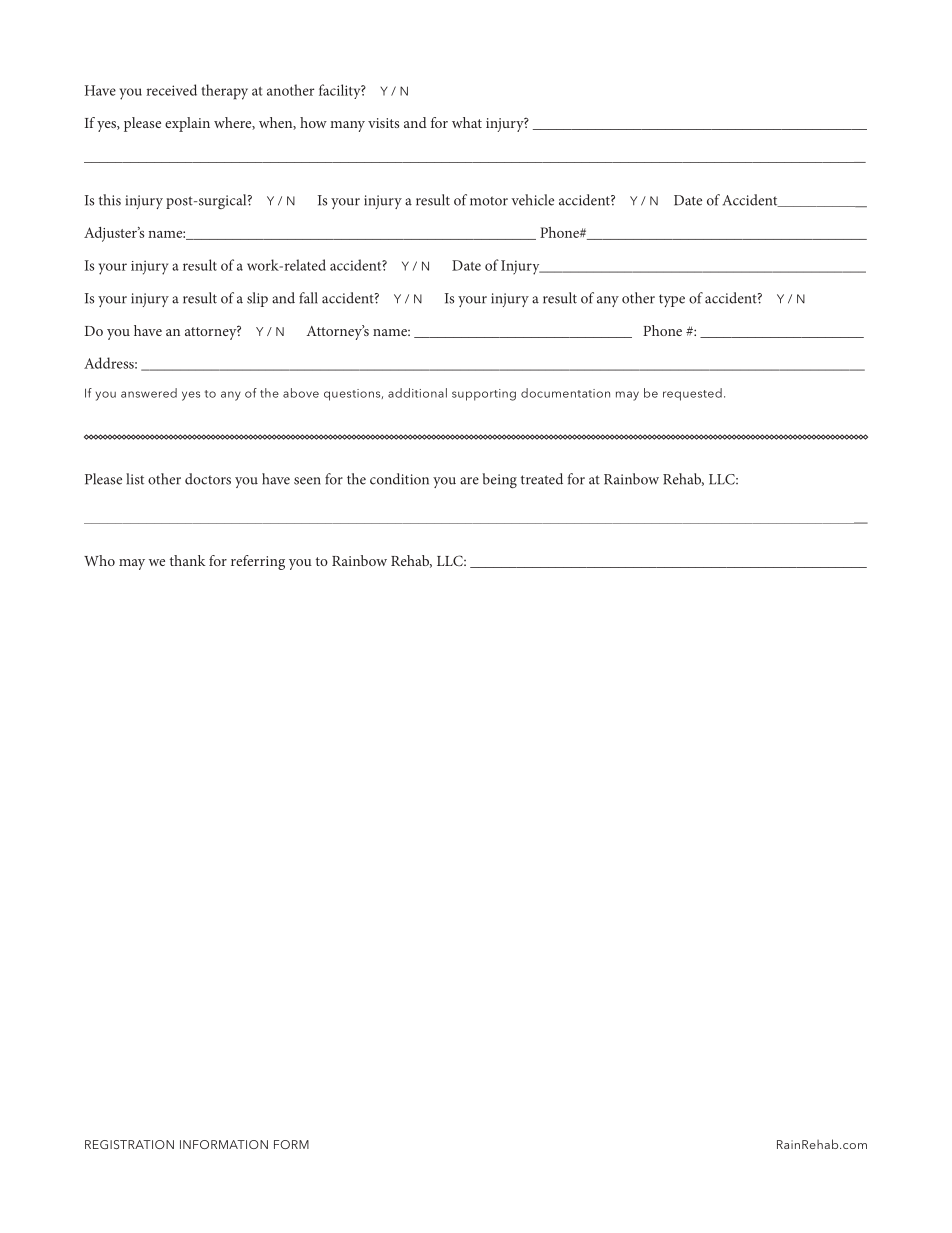 This image has height=1233, width=952. I want to click on vehicle, so click(532, 200).
